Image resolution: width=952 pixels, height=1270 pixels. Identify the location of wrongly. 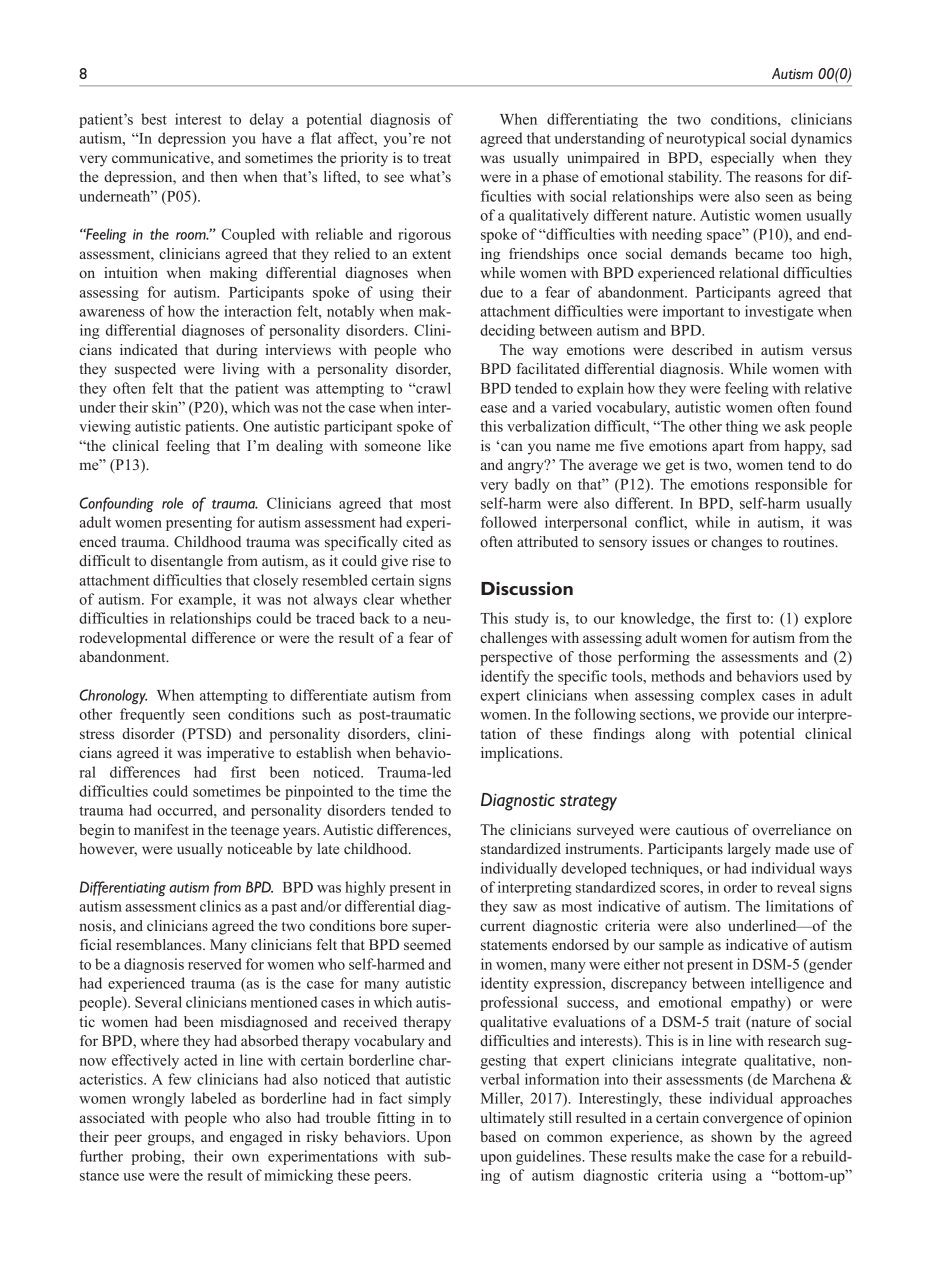
(158, 1099).
